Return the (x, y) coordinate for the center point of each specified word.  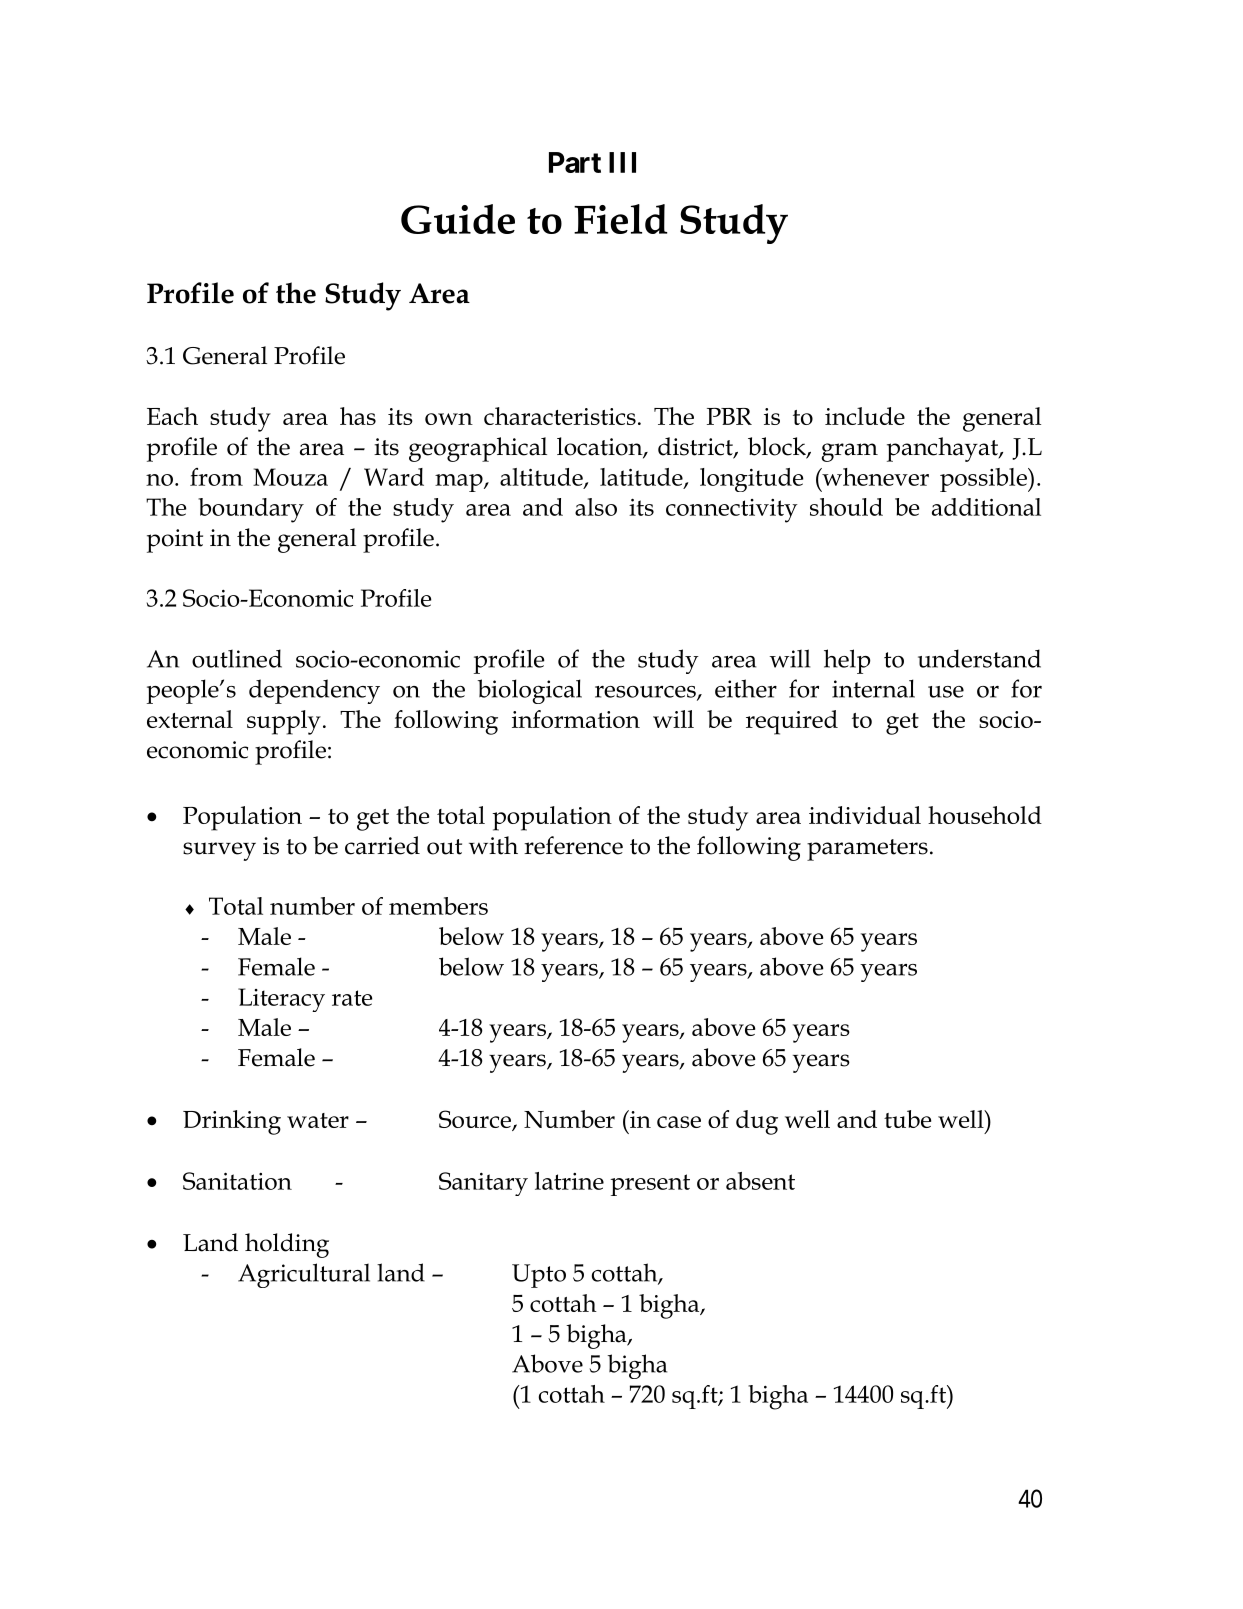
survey (219, 851)
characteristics (560, 416)
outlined (237, 658)
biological (529, 691)
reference (573, 845)
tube (907, 1119)
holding (287, 1245)
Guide (458, 219)
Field (620, 219)
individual (865, 815)
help (847, 661)
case (679, 1122)
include (865, 416)
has (358, 416)
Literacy (281, 1000)
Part (575, 162)
